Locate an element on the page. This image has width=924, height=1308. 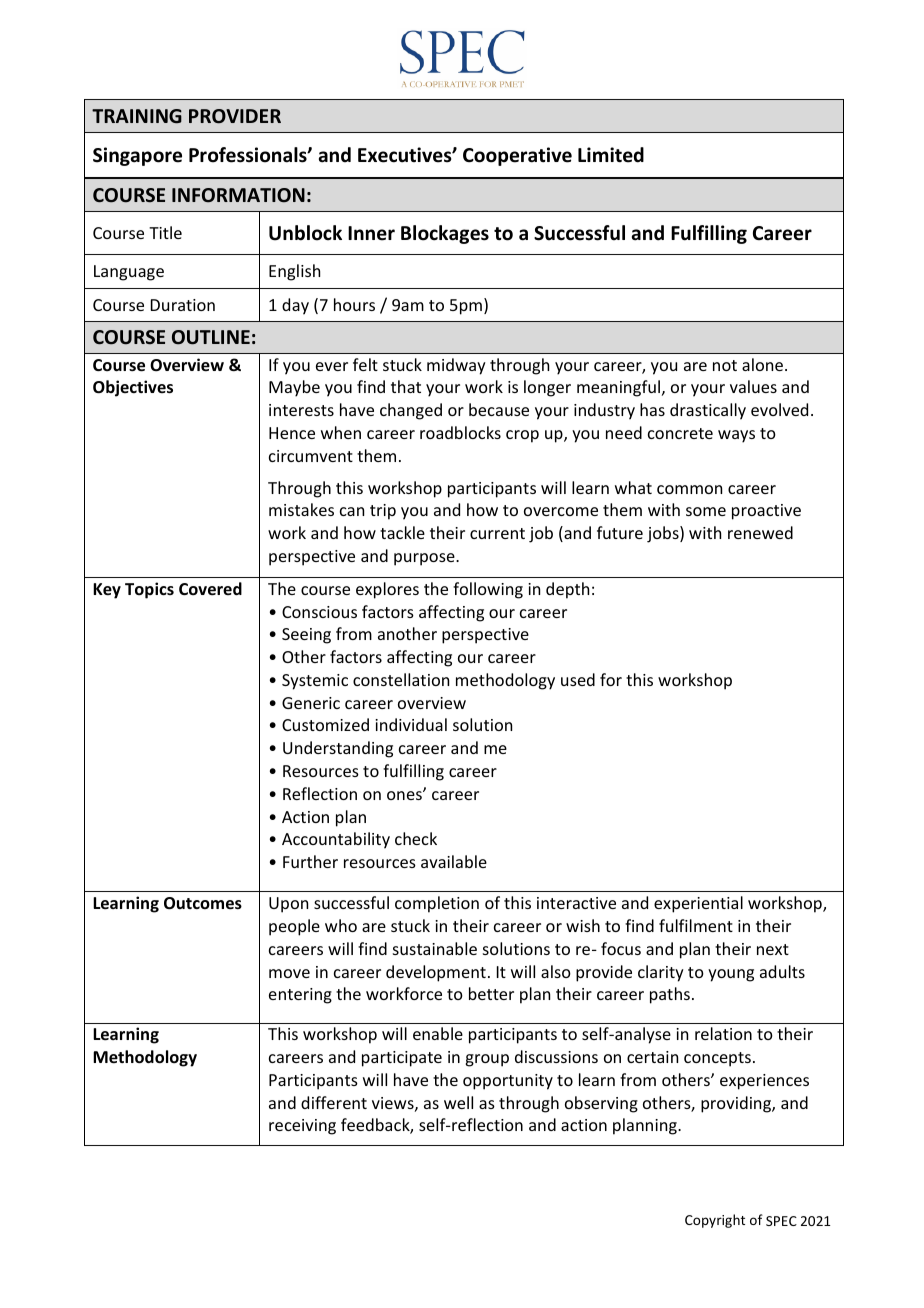
Objectives is located at coordinates (133, 388).
